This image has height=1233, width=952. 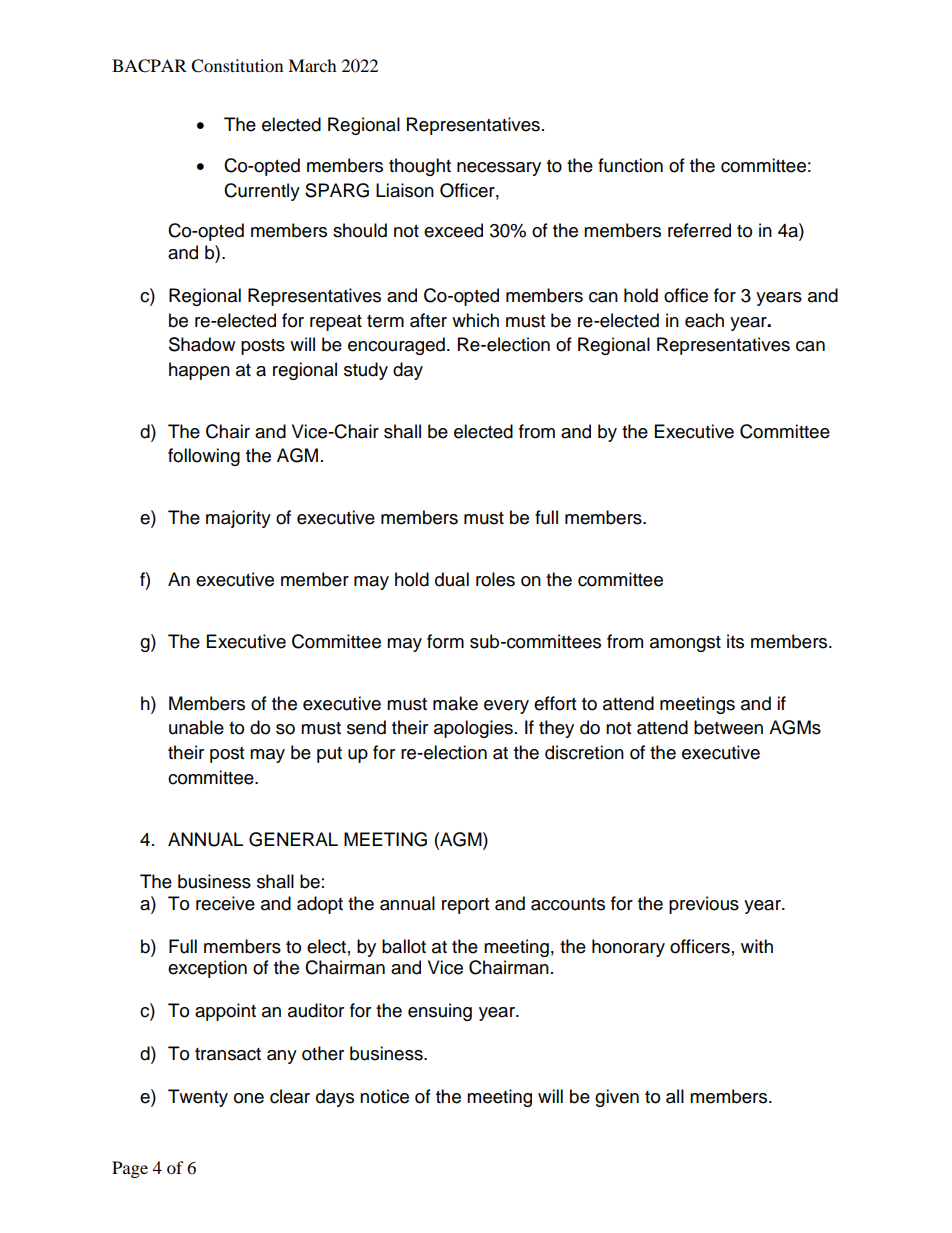 What do you see at coordinates (445, 641) in the image?
I see `form` at bounding box center [445, 641].
